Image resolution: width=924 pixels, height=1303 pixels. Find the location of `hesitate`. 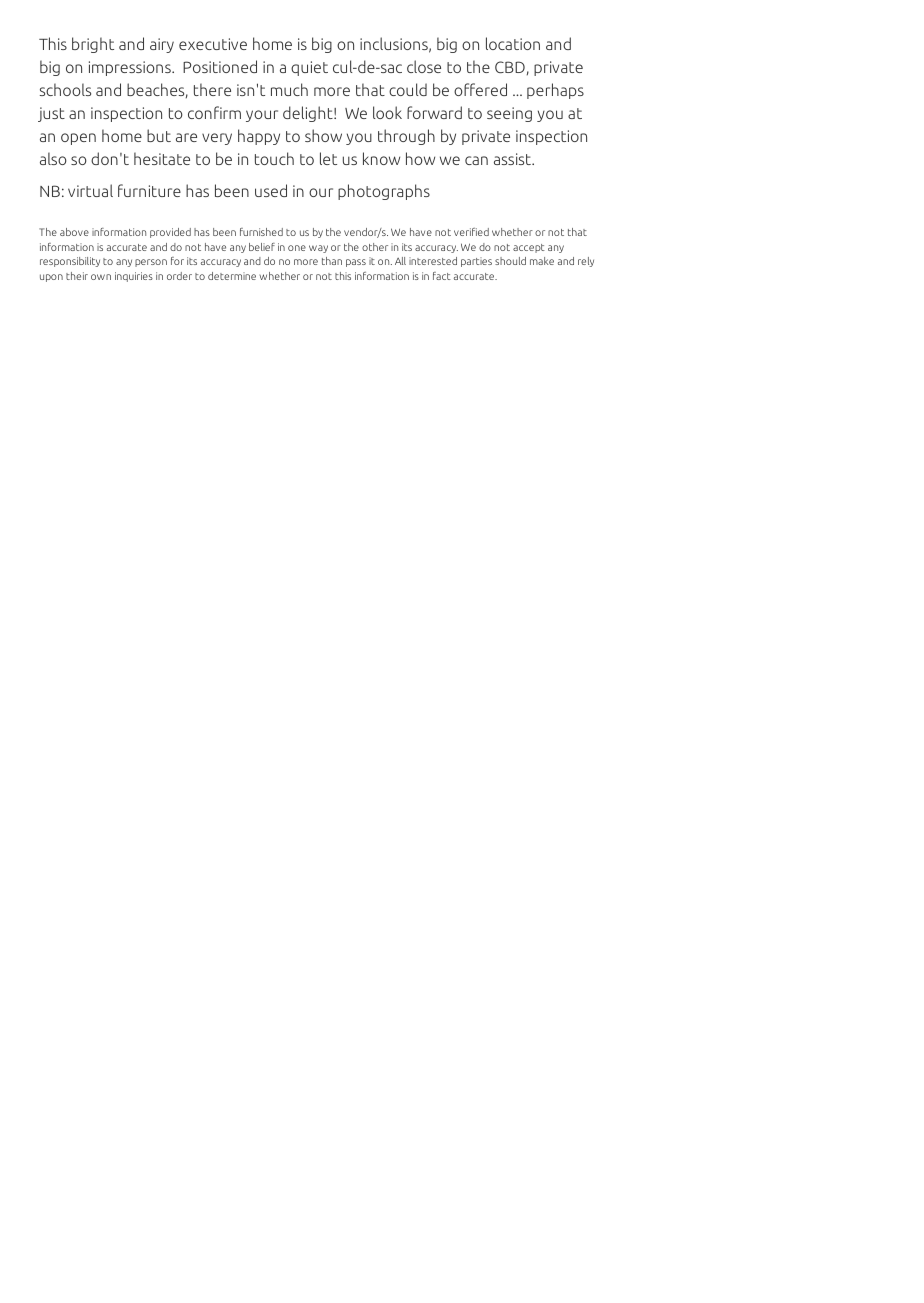

hesitate is located at coordinates (162, 158).
